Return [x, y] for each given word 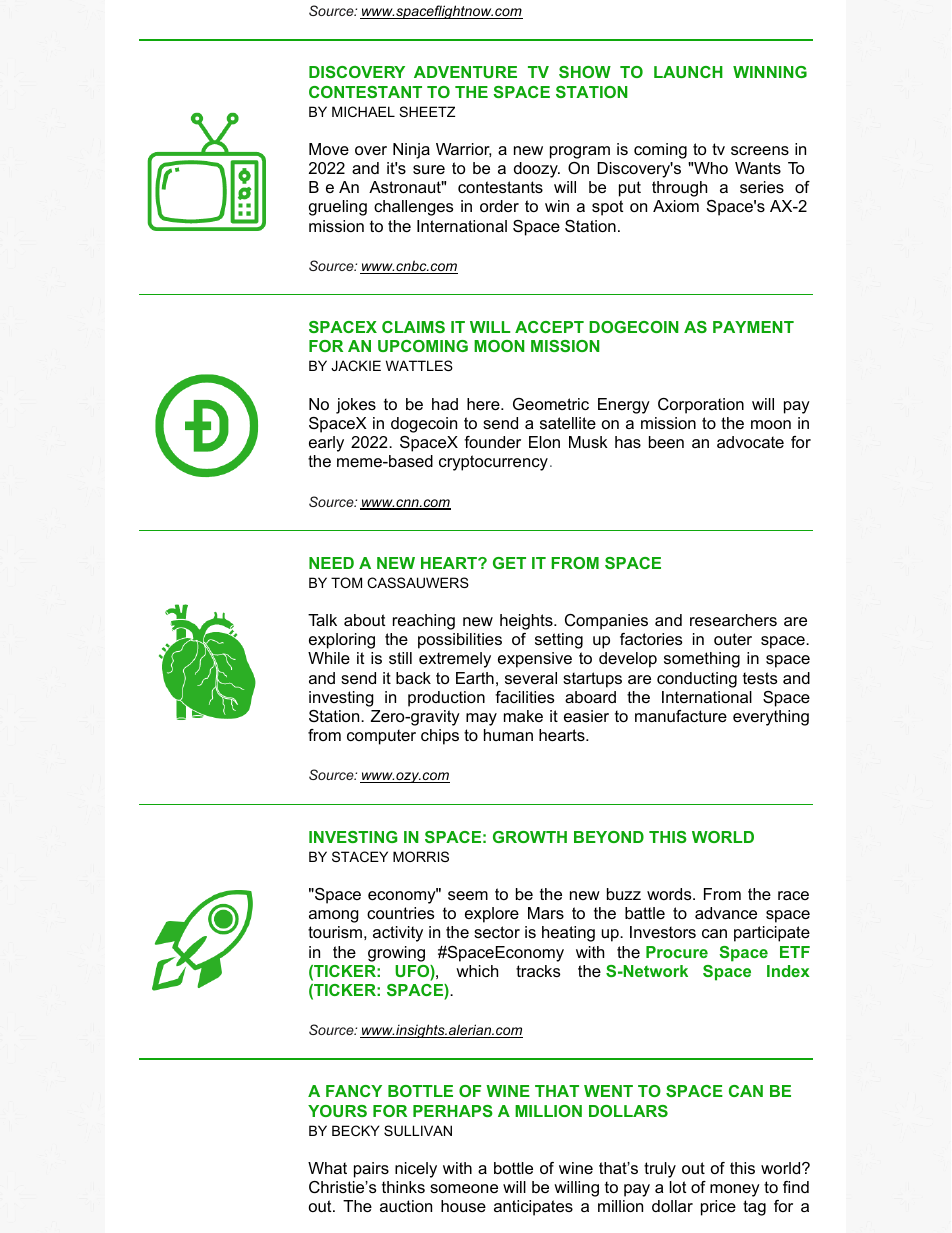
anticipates [533, 1208]
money [735, 1190]
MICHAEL [363, 111]
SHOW [585, 72]
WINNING [770, 72]
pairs [371, 1170]
